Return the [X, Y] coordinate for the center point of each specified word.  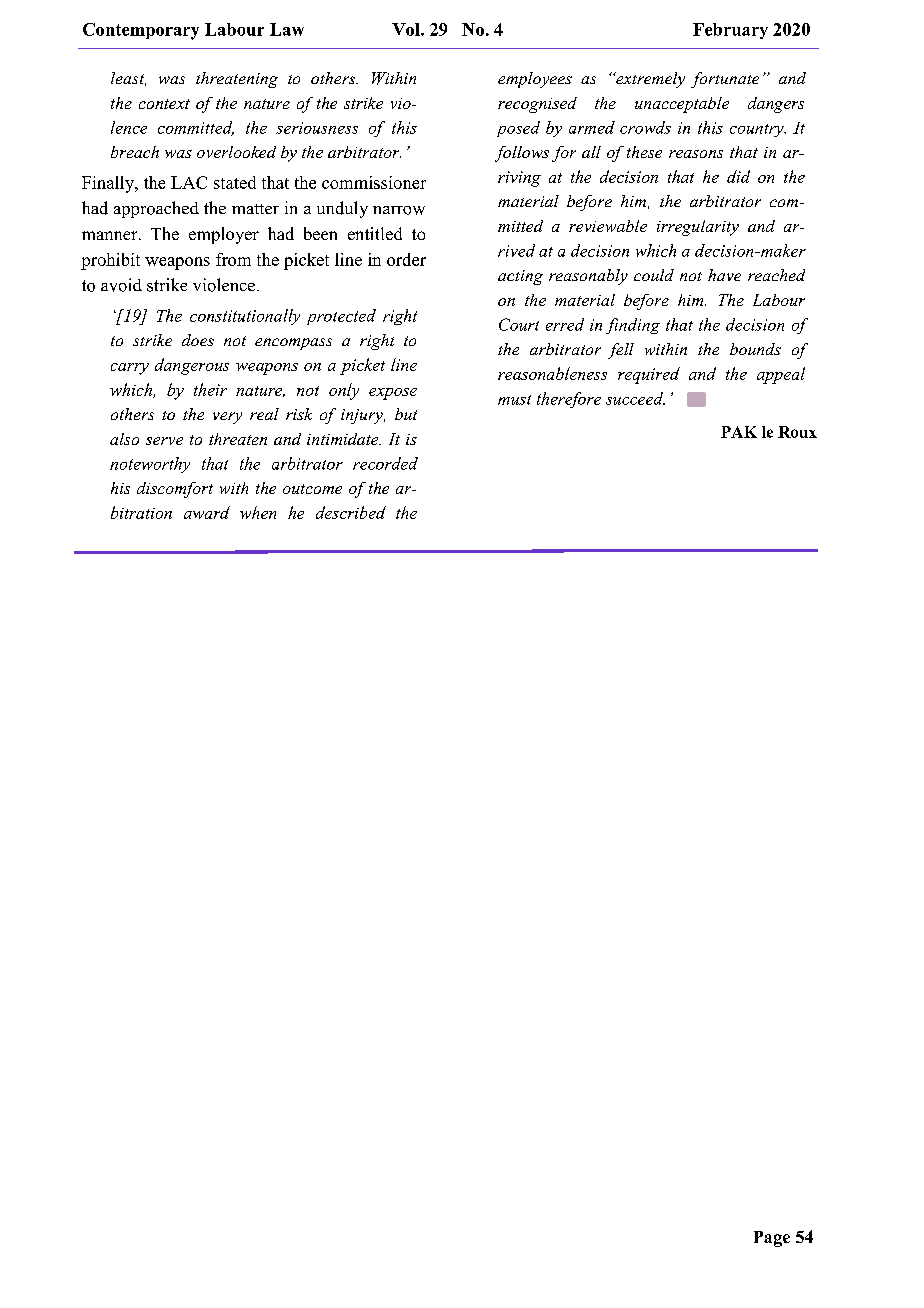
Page [772, 1239]
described [351, 512]
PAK [739, 432]
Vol [407, 29]
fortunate [725, 80]
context [164, 104]
